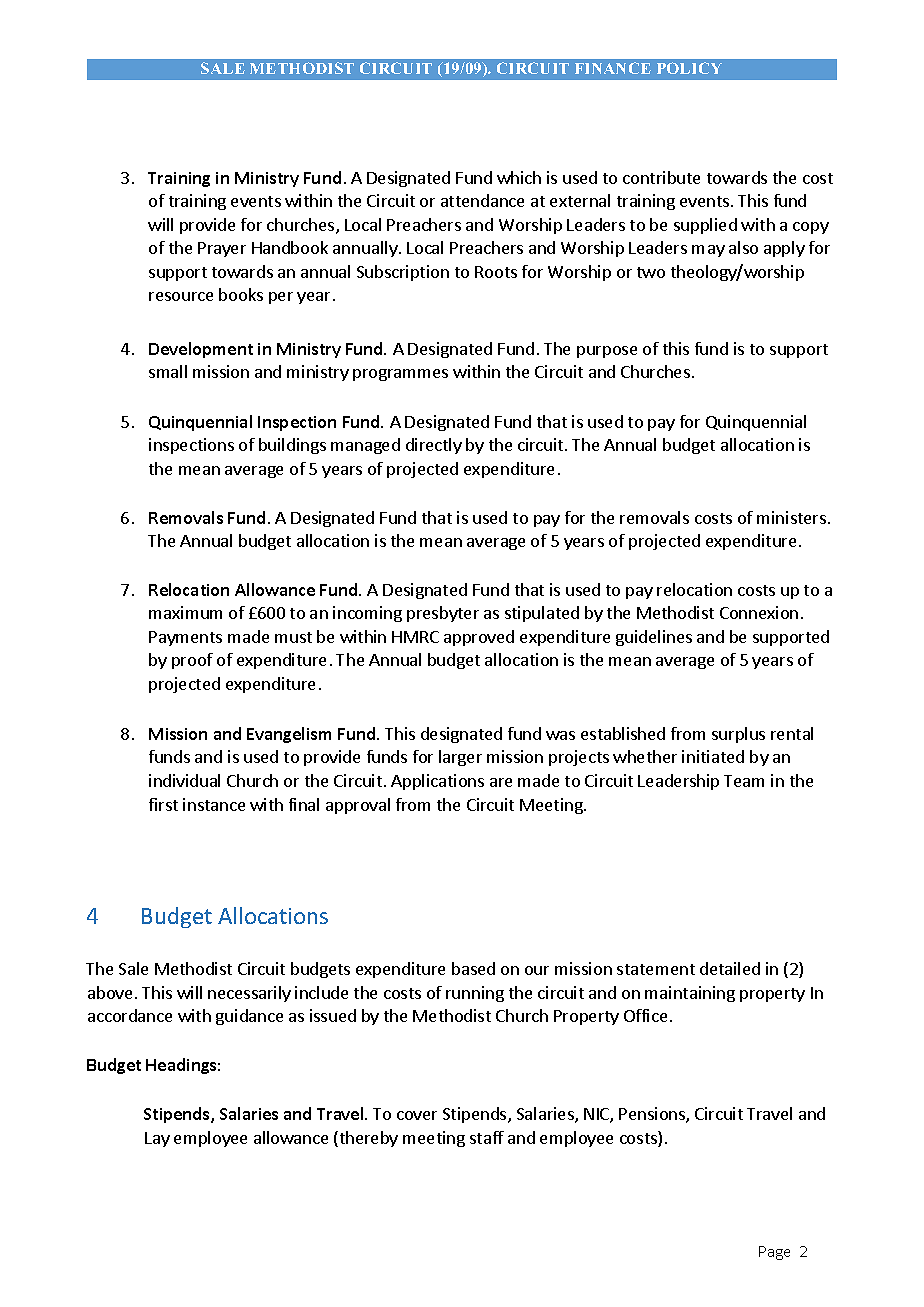  What do you see at coordinates (192, 661) in the page?
I see `proof` at bounding box center [192, 661].
